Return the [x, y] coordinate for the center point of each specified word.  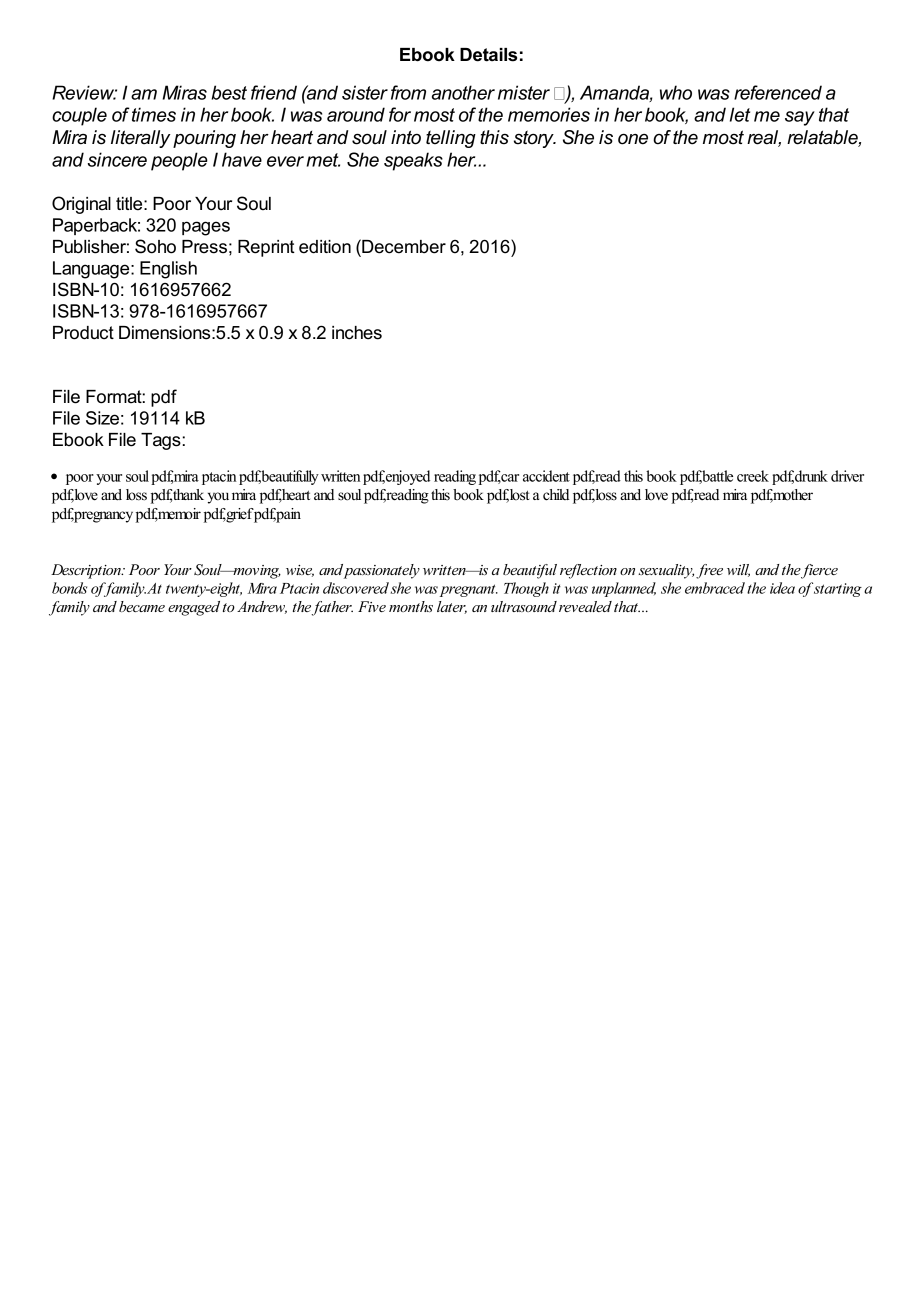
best [229, 92]
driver [847, 476]
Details [488, 55]
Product [83, 333]
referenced [778, 92]
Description [87, 571]
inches [357, 333]
